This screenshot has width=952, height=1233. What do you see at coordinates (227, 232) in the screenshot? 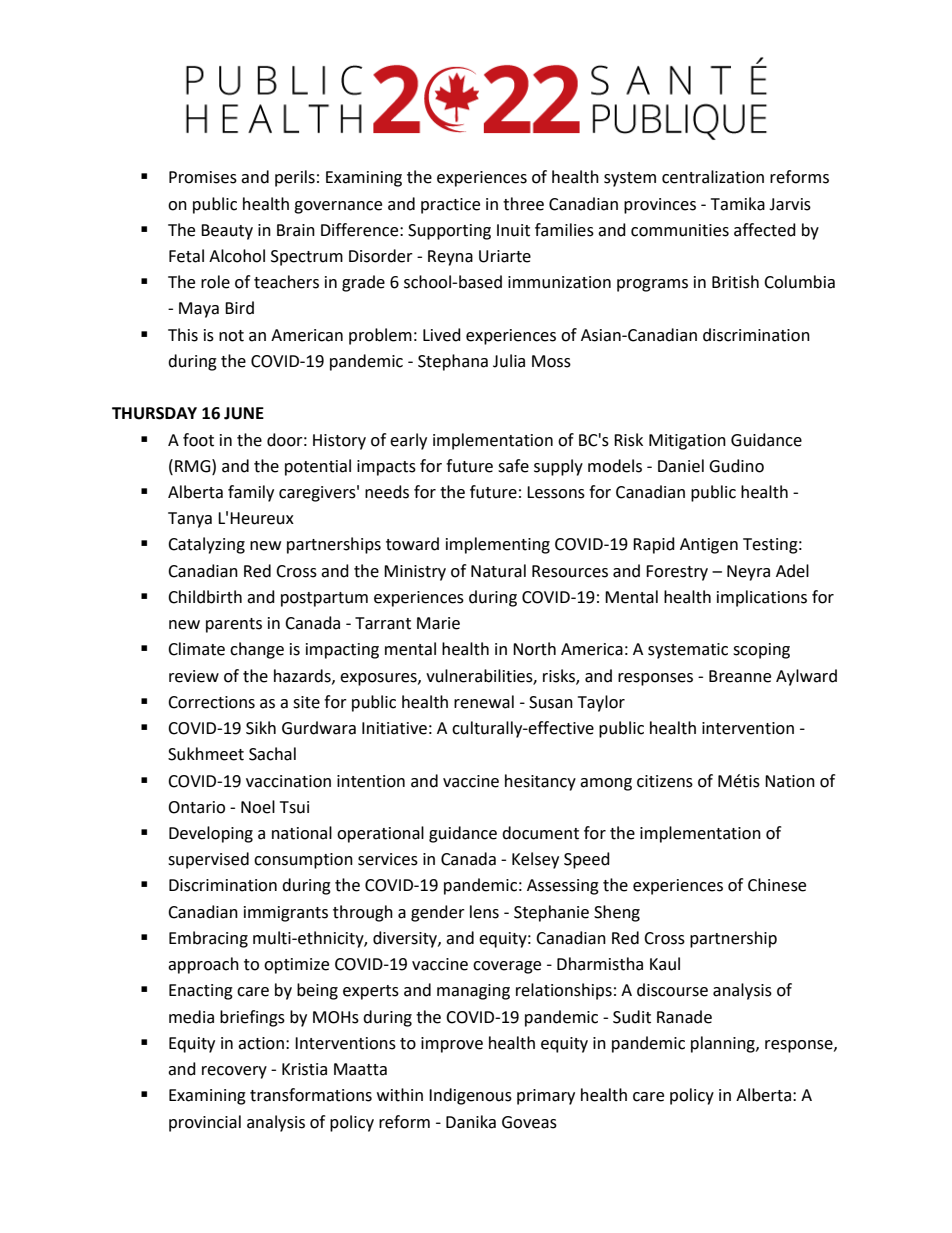
I see `Beauty` at bounding box center [227, 232].
